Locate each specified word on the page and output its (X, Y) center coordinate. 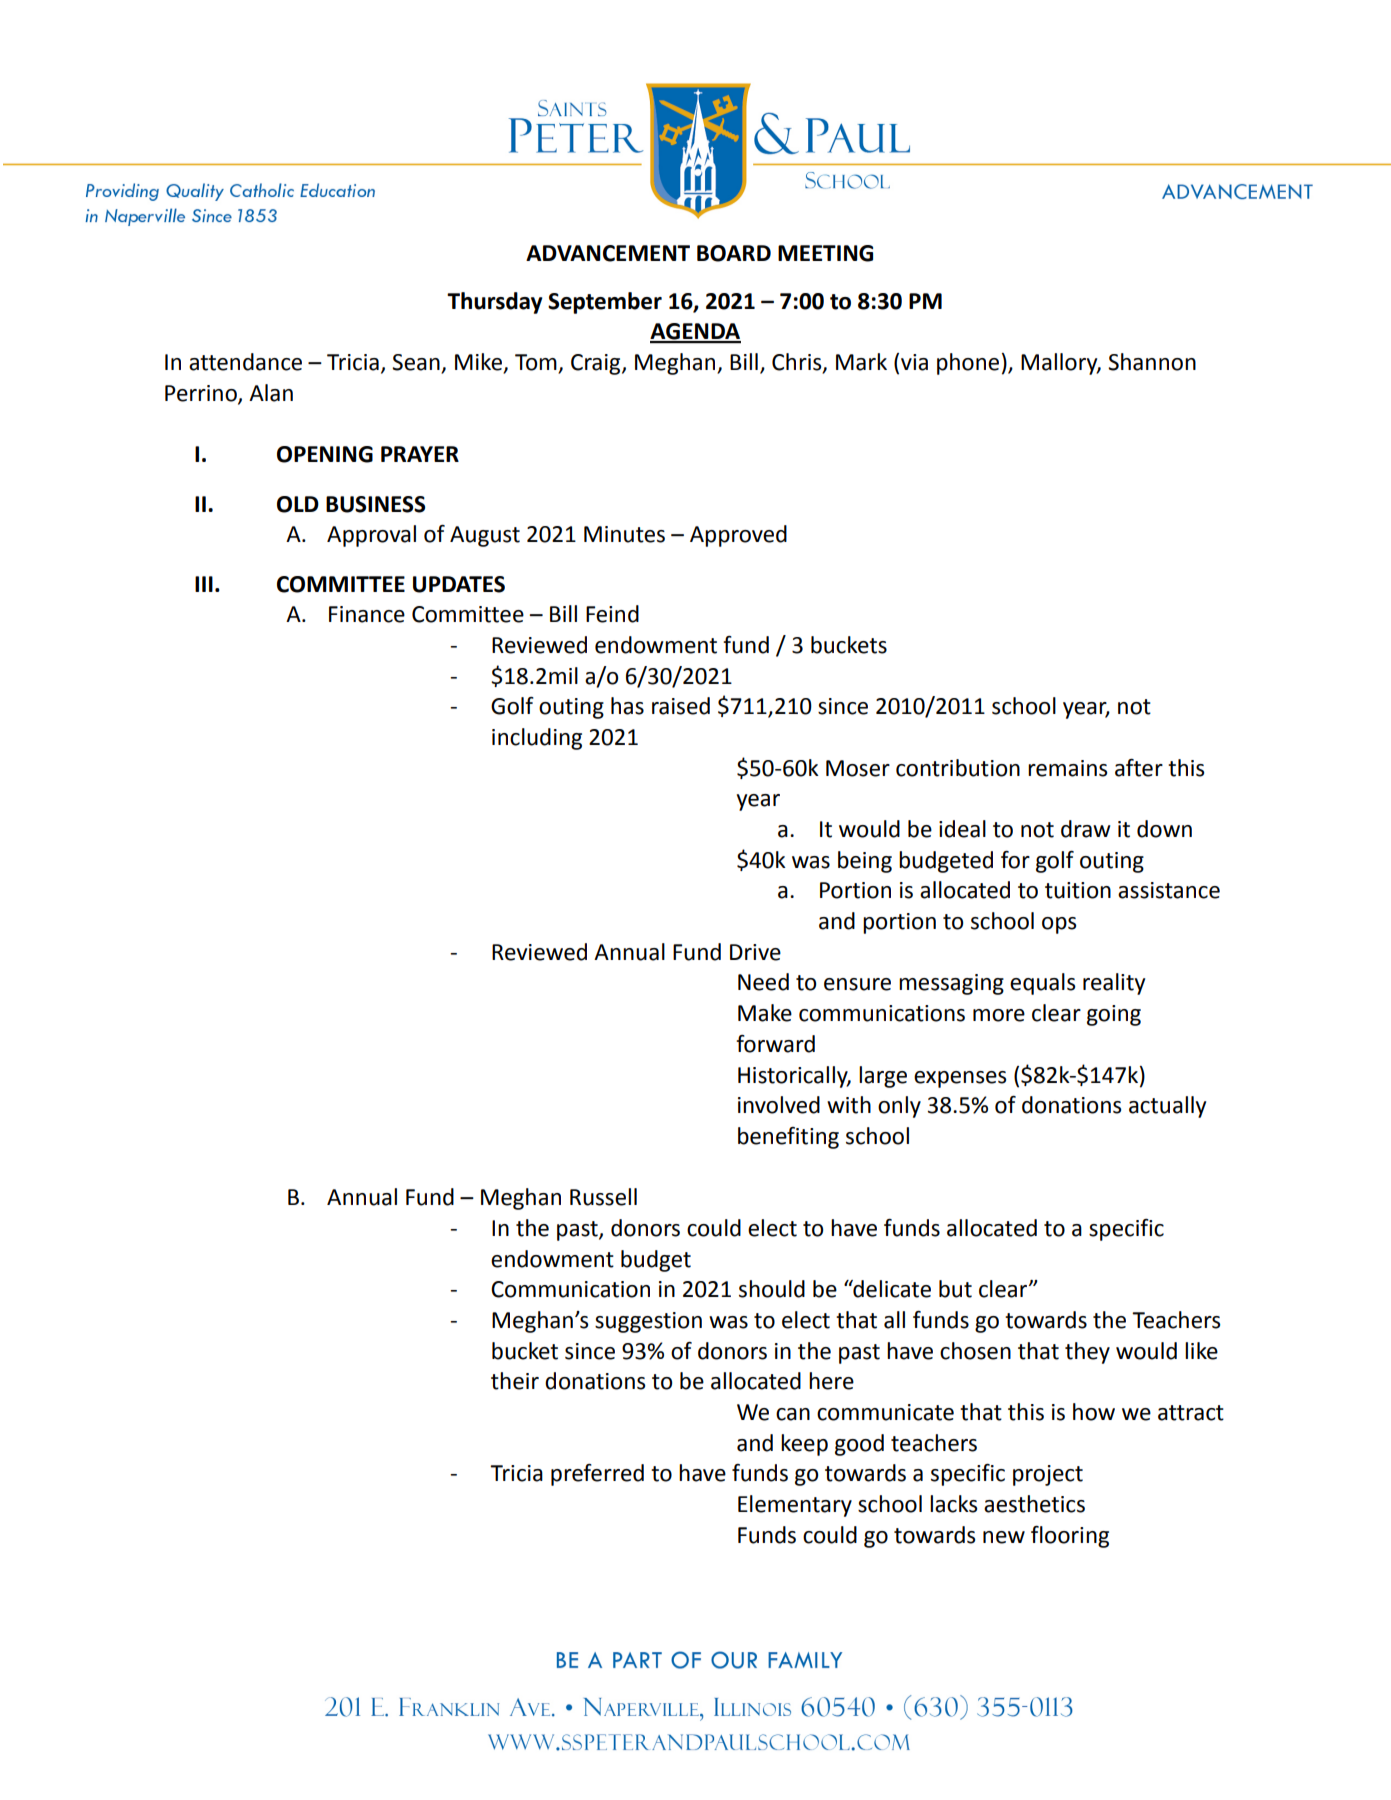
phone (968, 364)
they (1087, 1353)
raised (681, 706)
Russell (603, 1197)
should (772, 1289)
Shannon (1152, 362)
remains (1067, 768)
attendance (245, 362)
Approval (371, 536)
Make (765, 1013)
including (537, 739)
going (1114, 1015)
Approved (738, 536)
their (515, 1381)
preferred (597, 1475)
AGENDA (695, 332)
